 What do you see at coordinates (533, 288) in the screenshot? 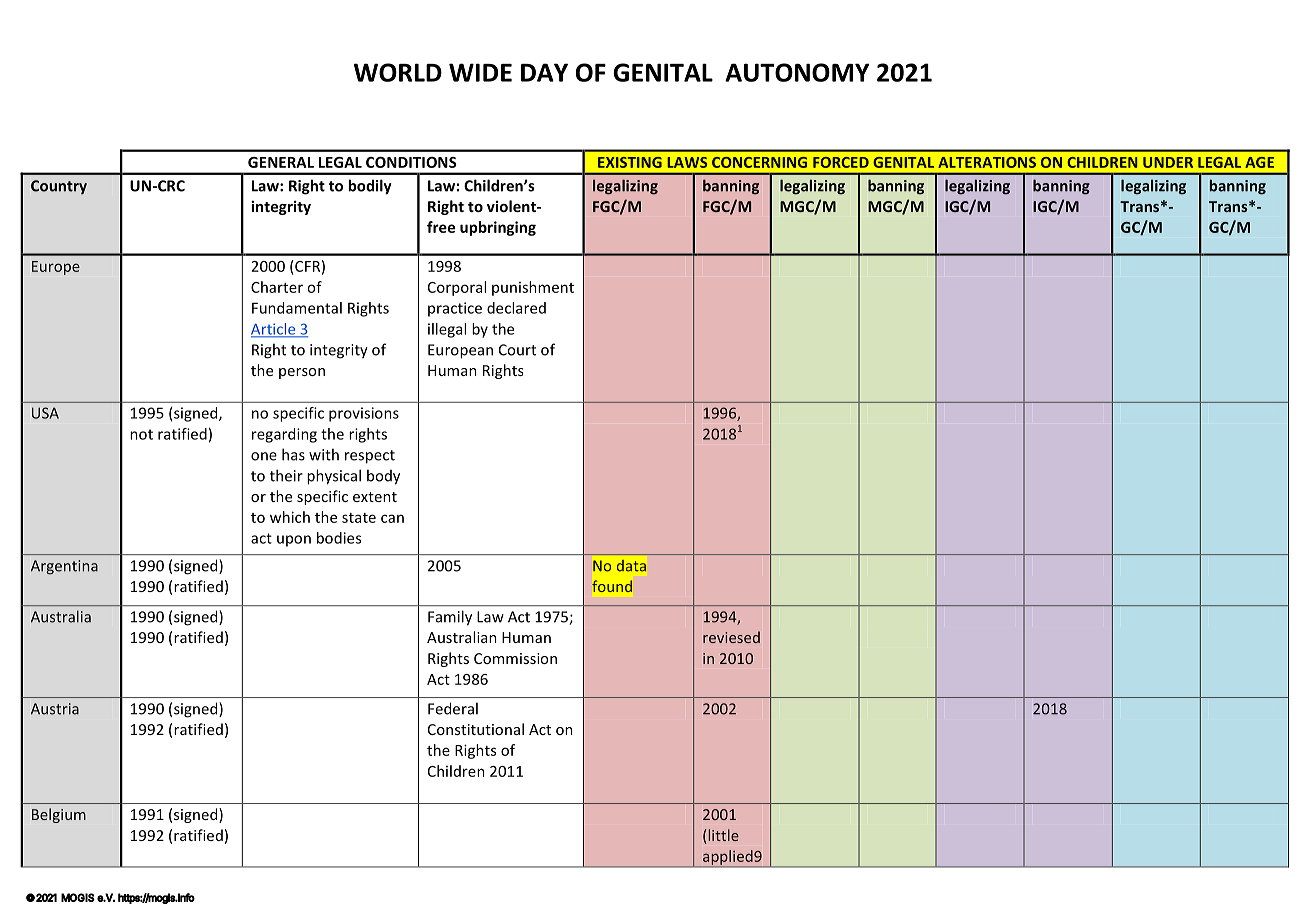
I see `punishment` at bounding box center [533, 288].
